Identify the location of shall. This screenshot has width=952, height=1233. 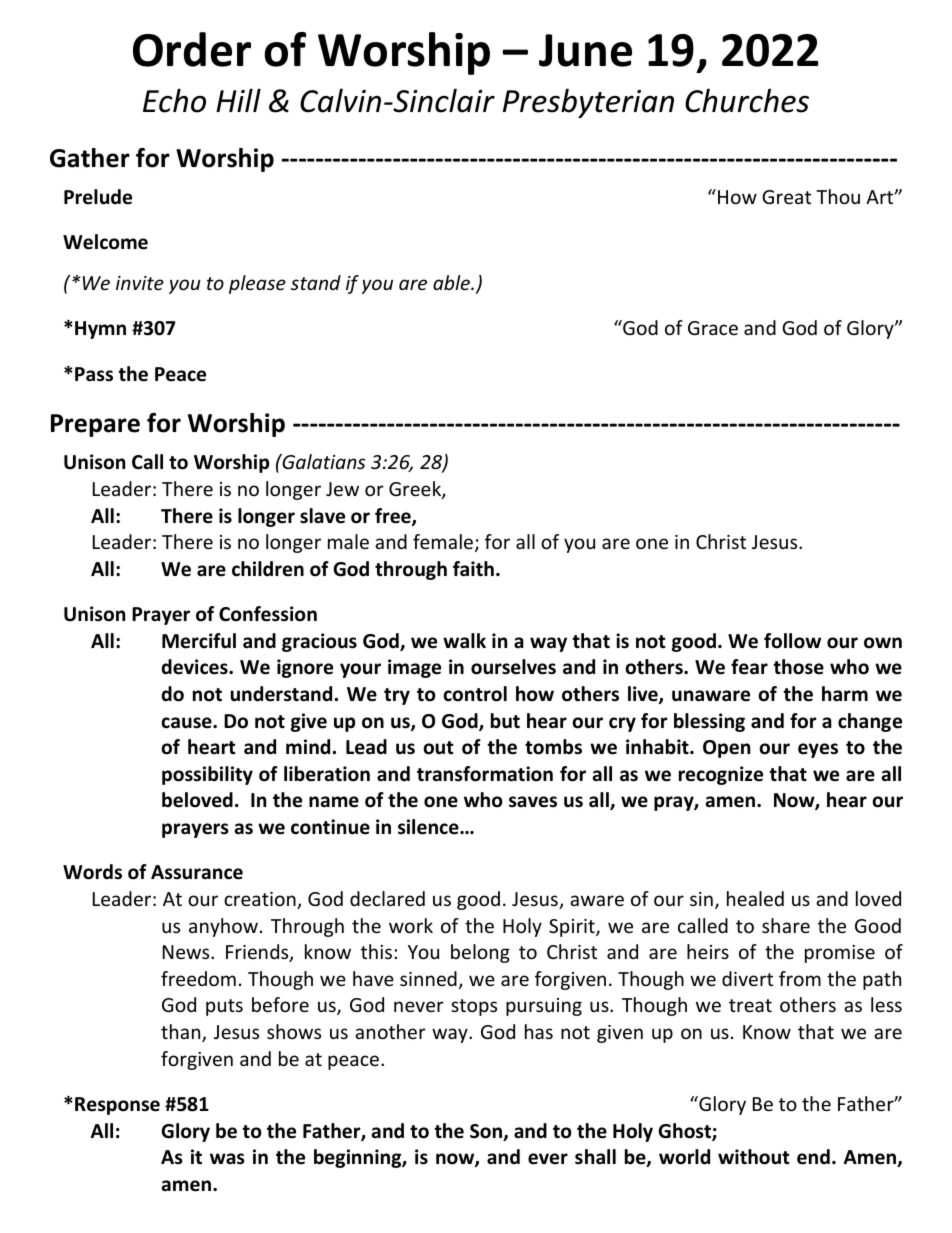
(595, 1157).
